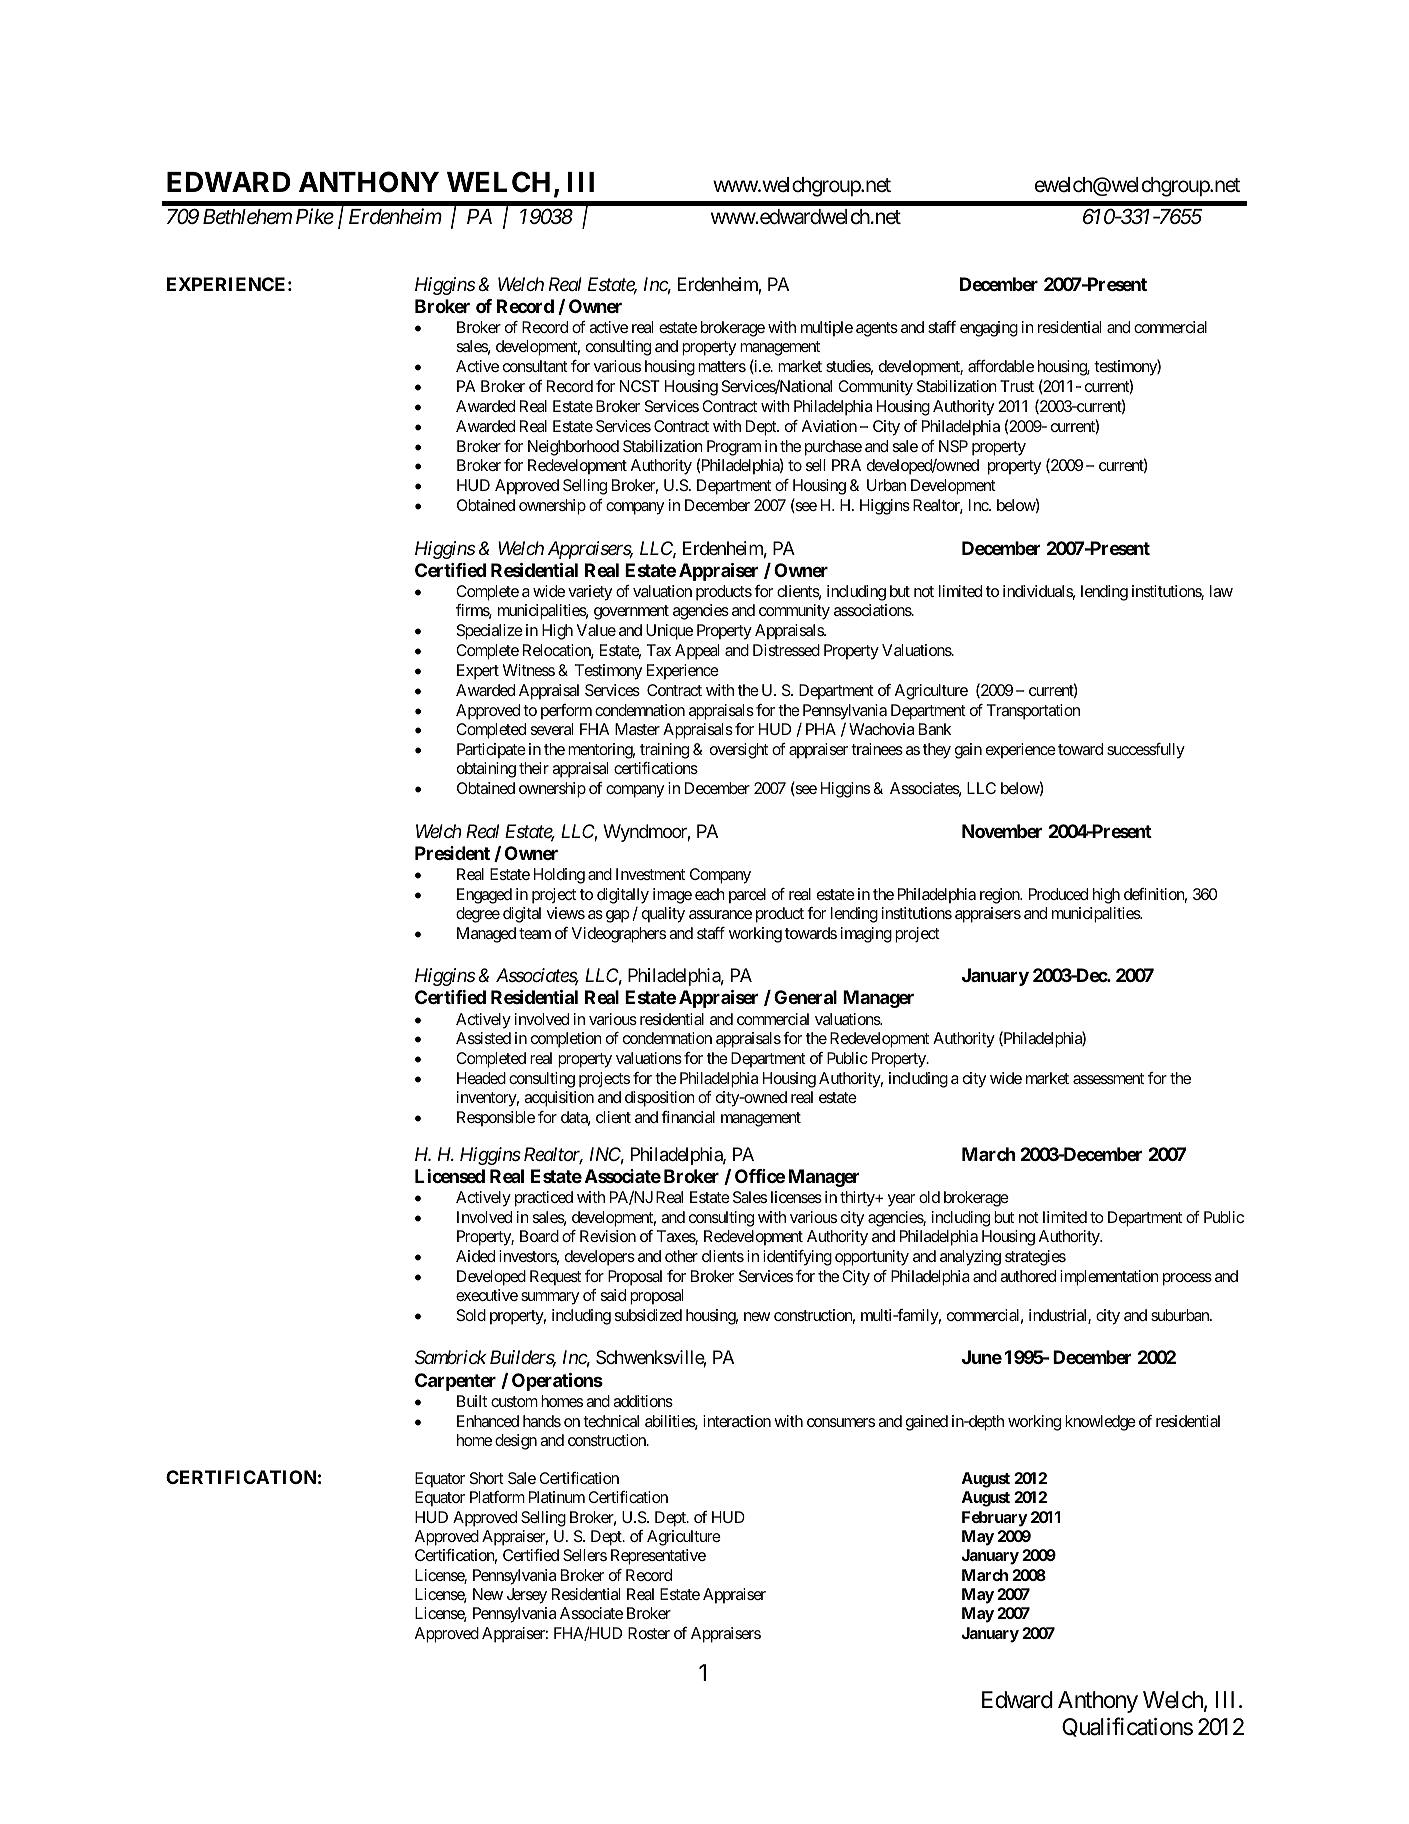  Describe the element at coordinates (478, 915) in the screenshot. I see `degree` at that location.
